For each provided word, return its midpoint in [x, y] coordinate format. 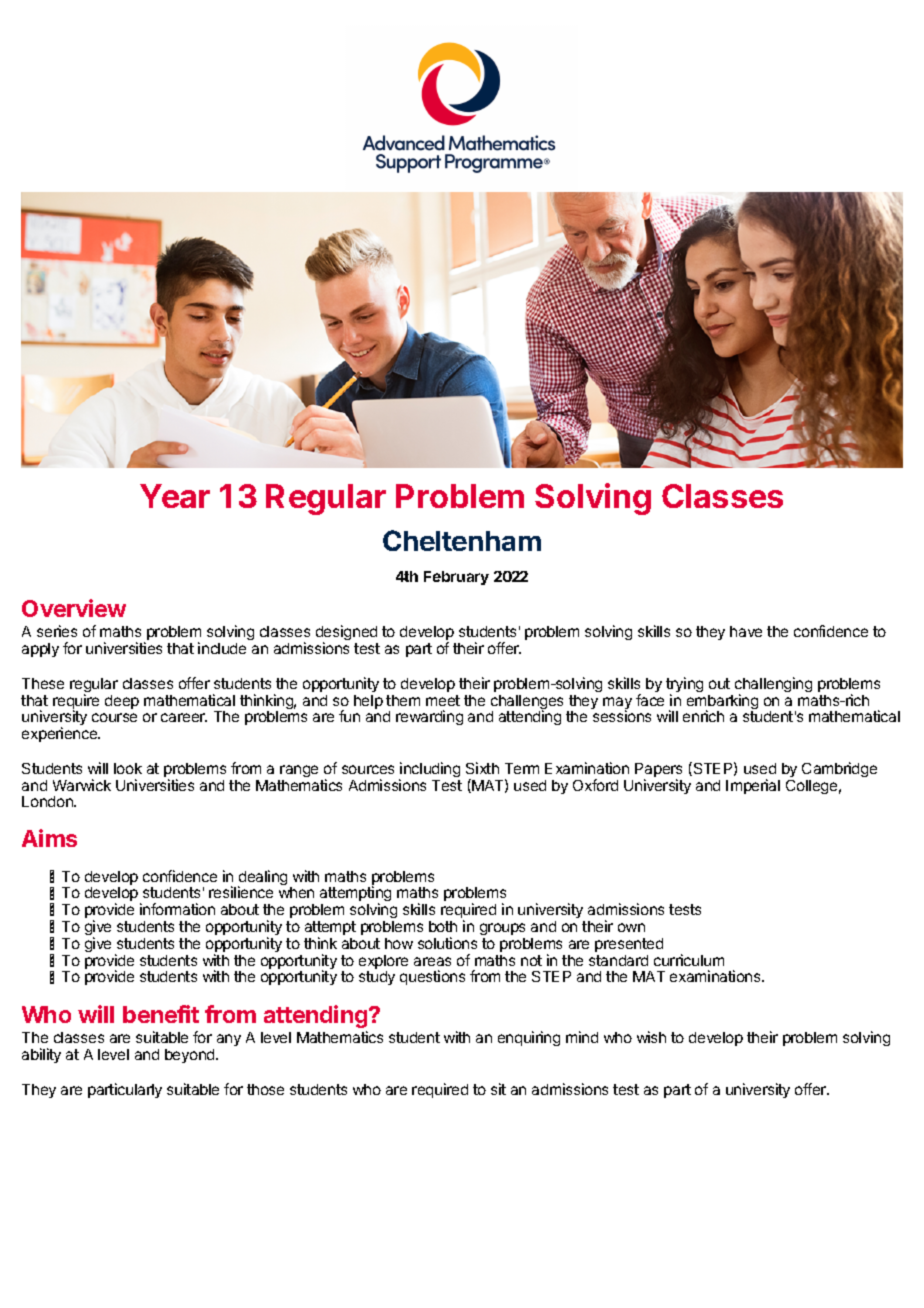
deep [122, 702]
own [631, 927]
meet [443, 700]
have [746, 631]
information [177, 909]
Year [175, 496]
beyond [191, 1056]
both [443, 926]
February [456, 578]
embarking [722, 703]
